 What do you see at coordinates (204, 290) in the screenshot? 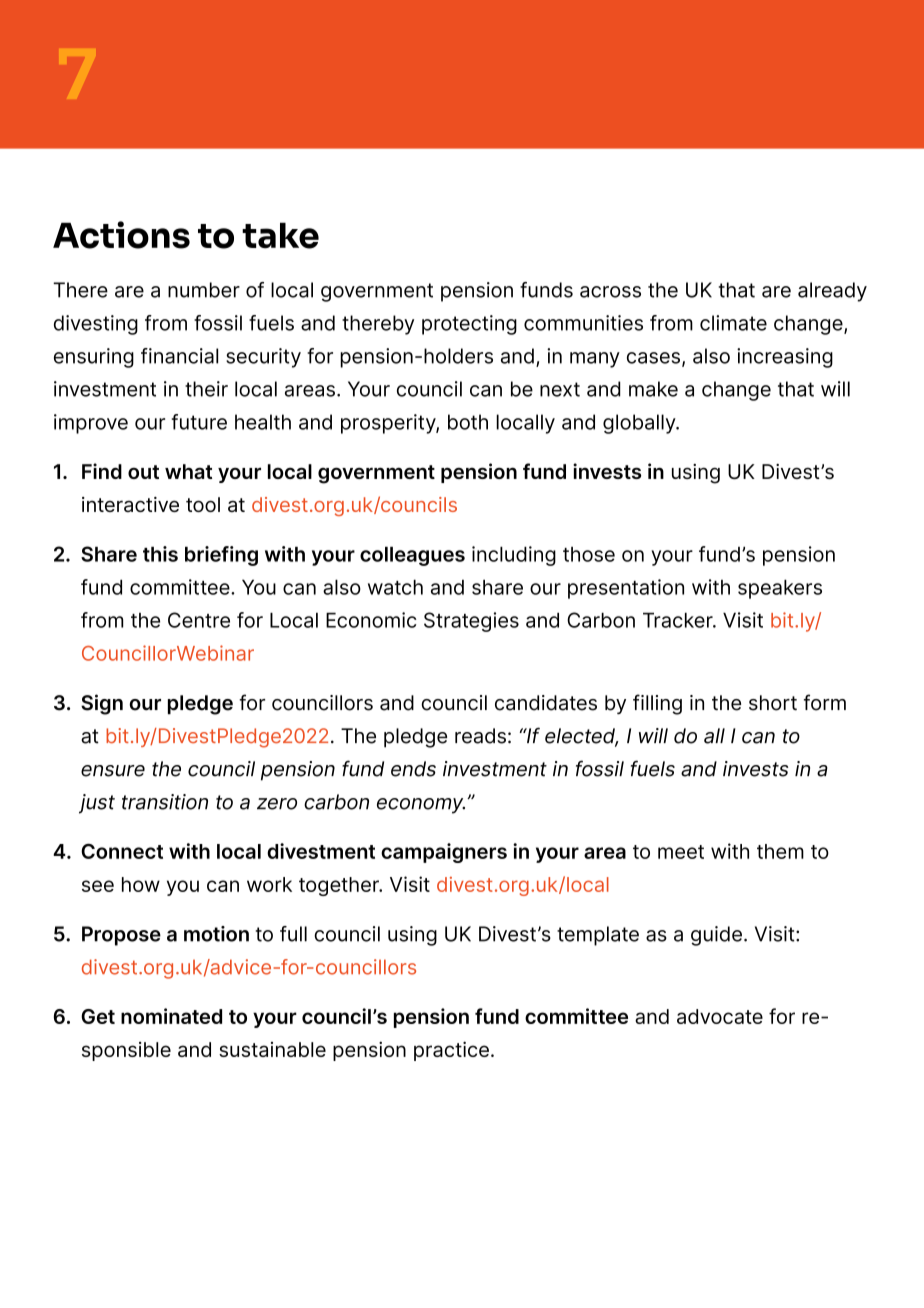
I see `number` at bounding box center [204, 290].
